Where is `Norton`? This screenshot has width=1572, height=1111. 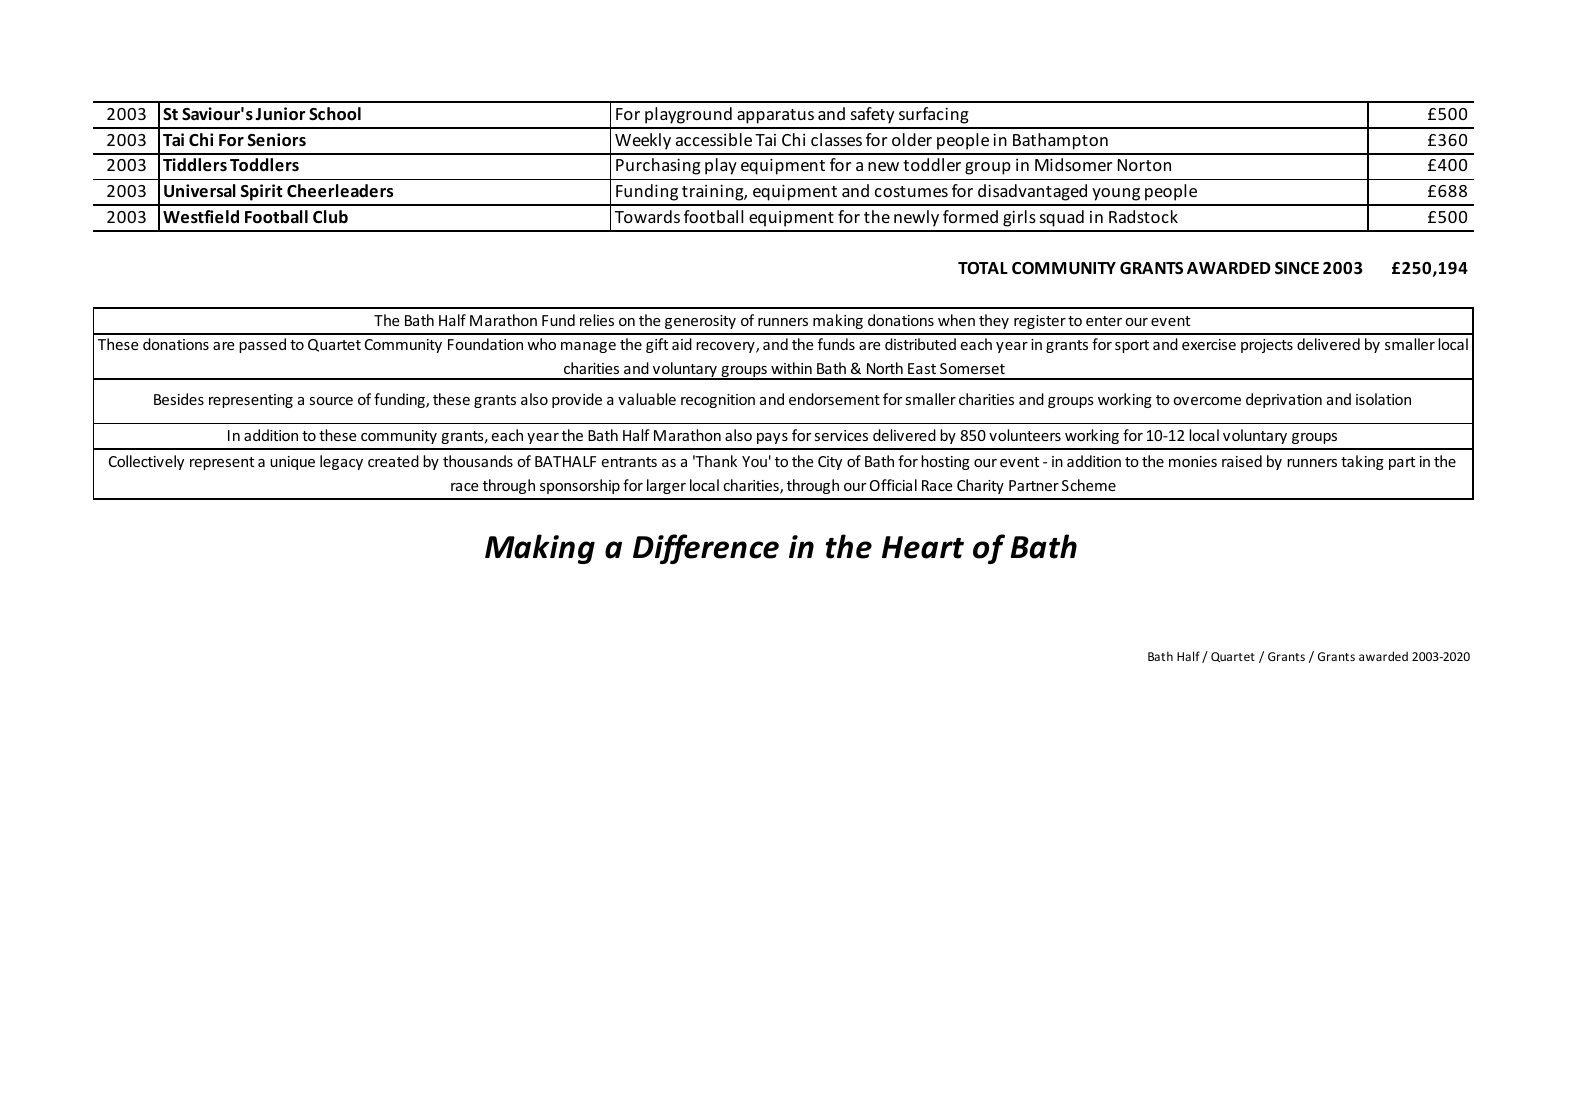 Norton is located at coordinates (1144, 165).
